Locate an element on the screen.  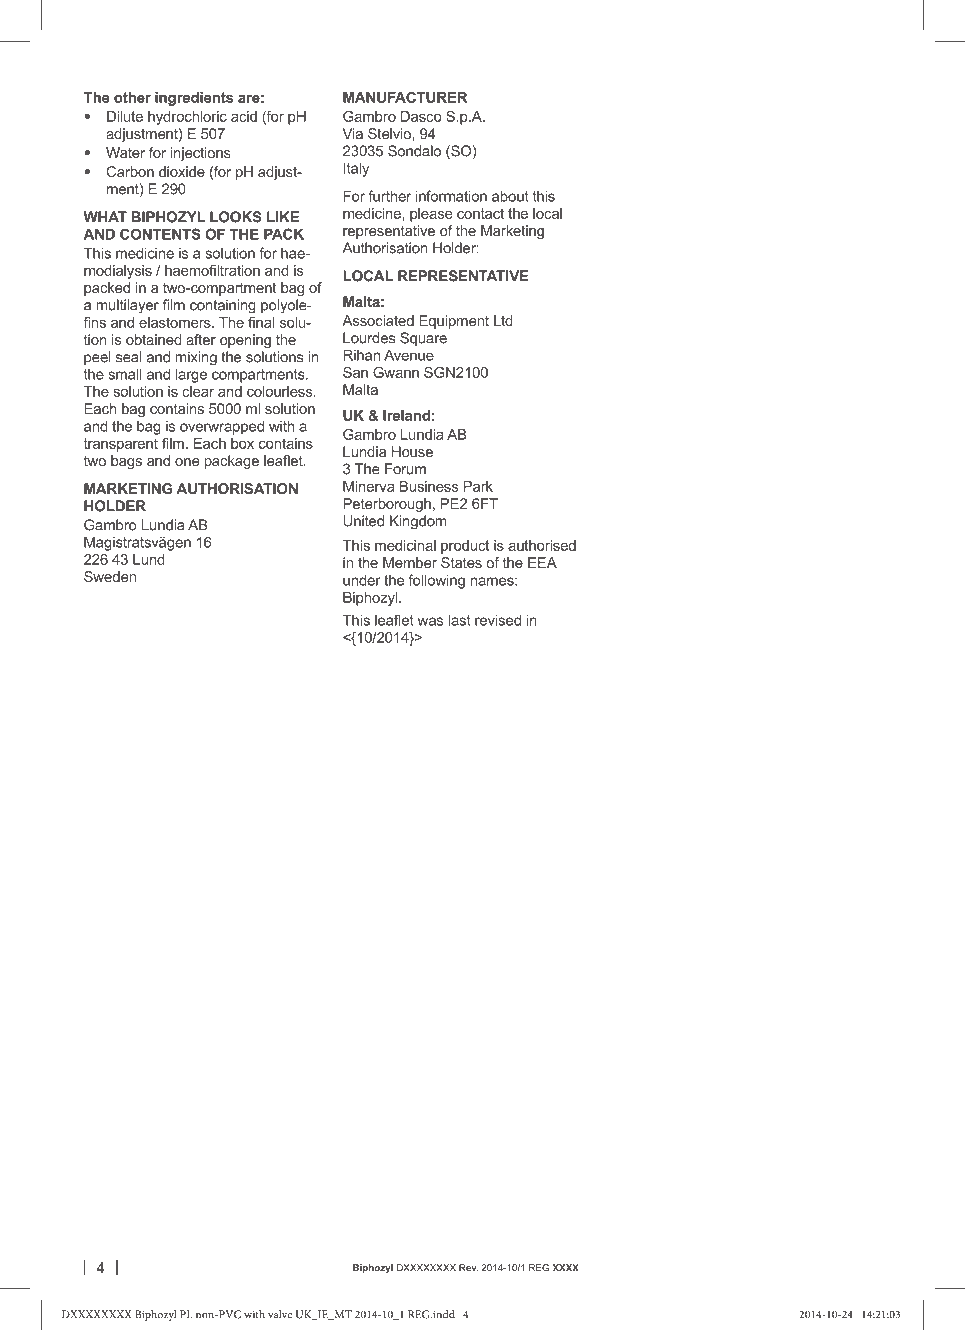
revised is located at coordinates (498, 620).
